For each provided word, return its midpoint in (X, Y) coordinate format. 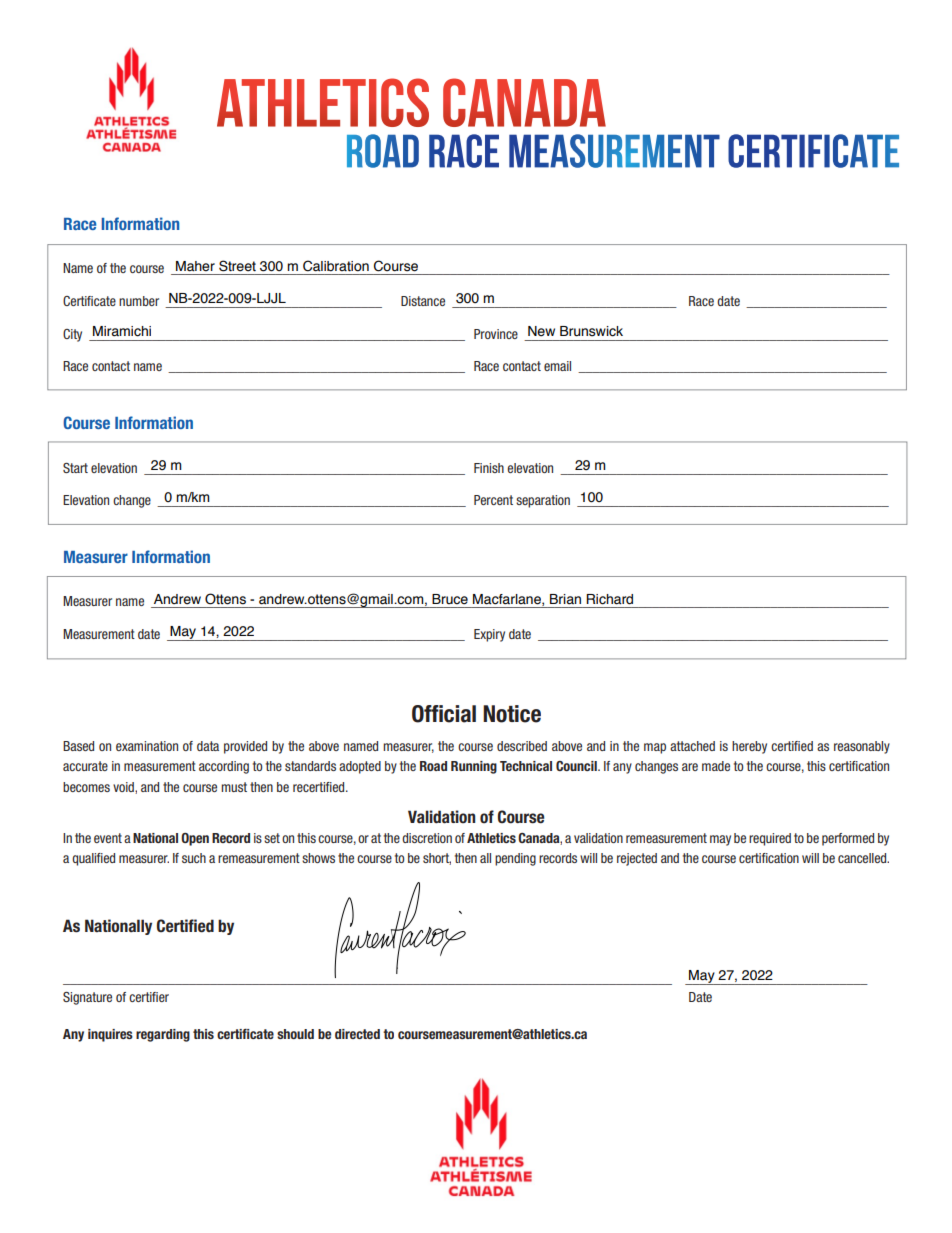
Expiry (489, 635)
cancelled (863, 858)
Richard (609, 599)
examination (147, 746)
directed (357, 1034)
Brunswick (591, 331)
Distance (423, 301)
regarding (163, 1035)
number (139, 301)
